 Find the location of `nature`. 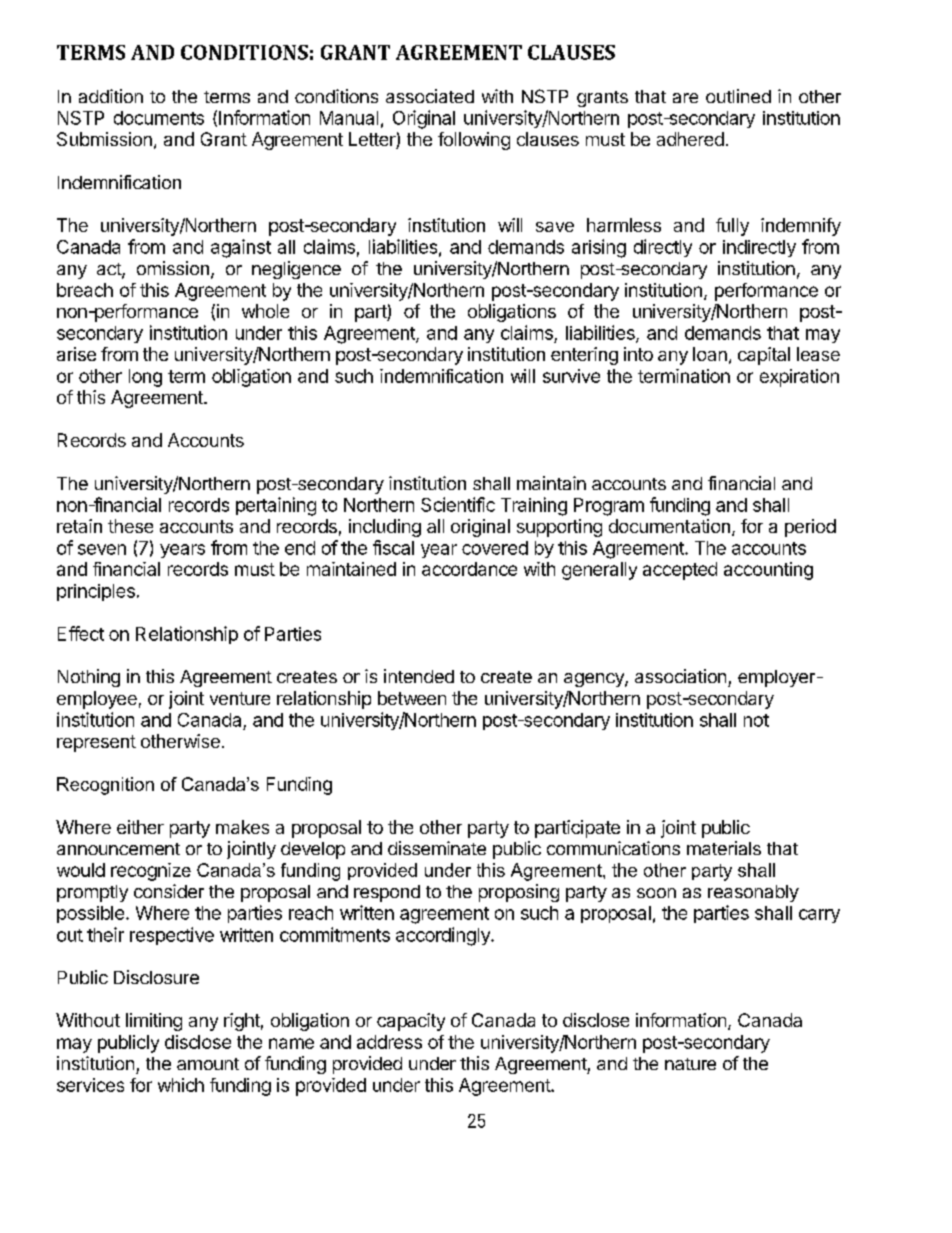

nature is located at coordinates (690, 1064).
